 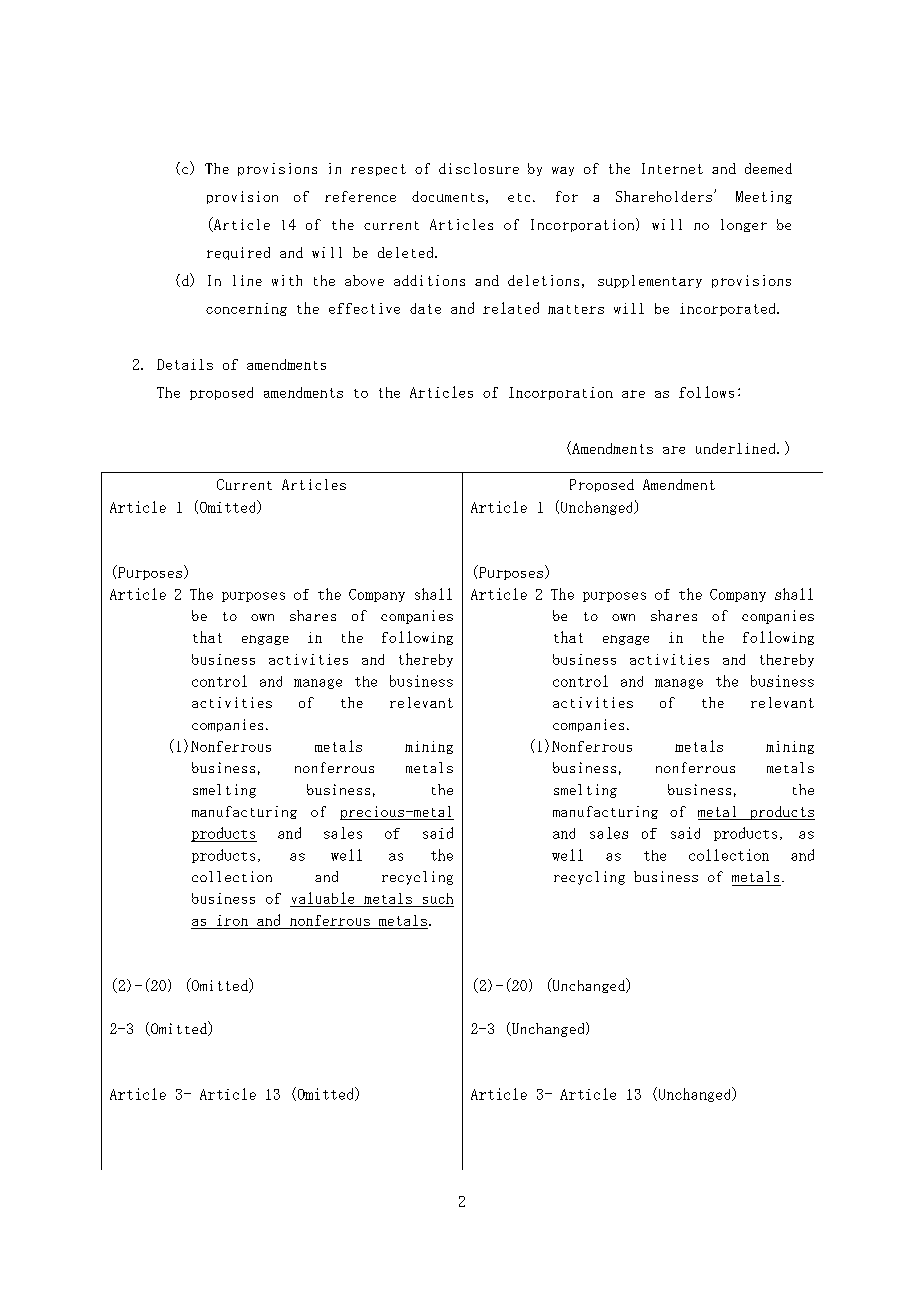 I want to click on Details, so click(x=185, y=364).
